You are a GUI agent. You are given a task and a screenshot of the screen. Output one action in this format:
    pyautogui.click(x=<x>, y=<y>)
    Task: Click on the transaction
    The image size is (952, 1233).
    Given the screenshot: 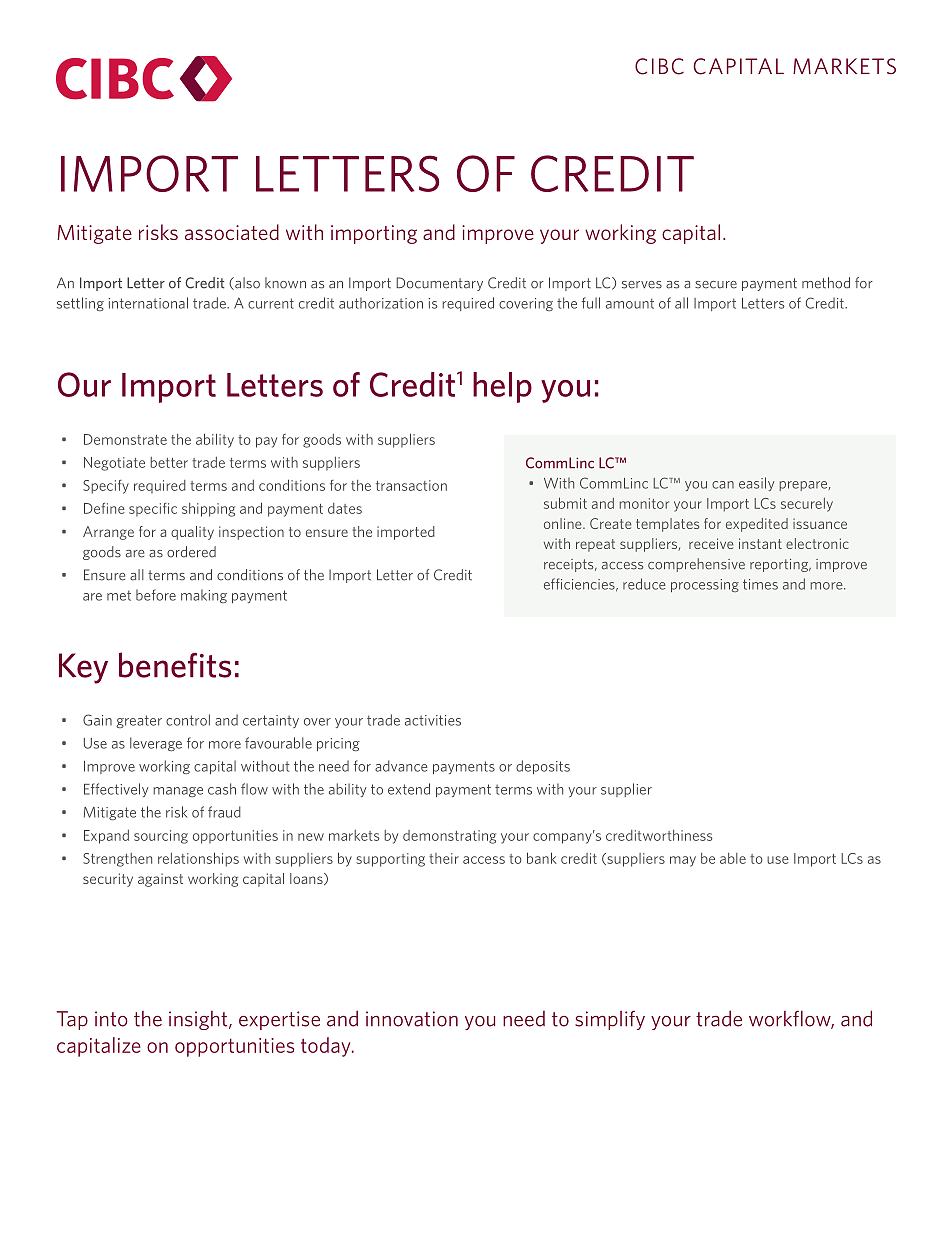 What is the action you would take?
    pyautogui.click(x=411, y=485)
